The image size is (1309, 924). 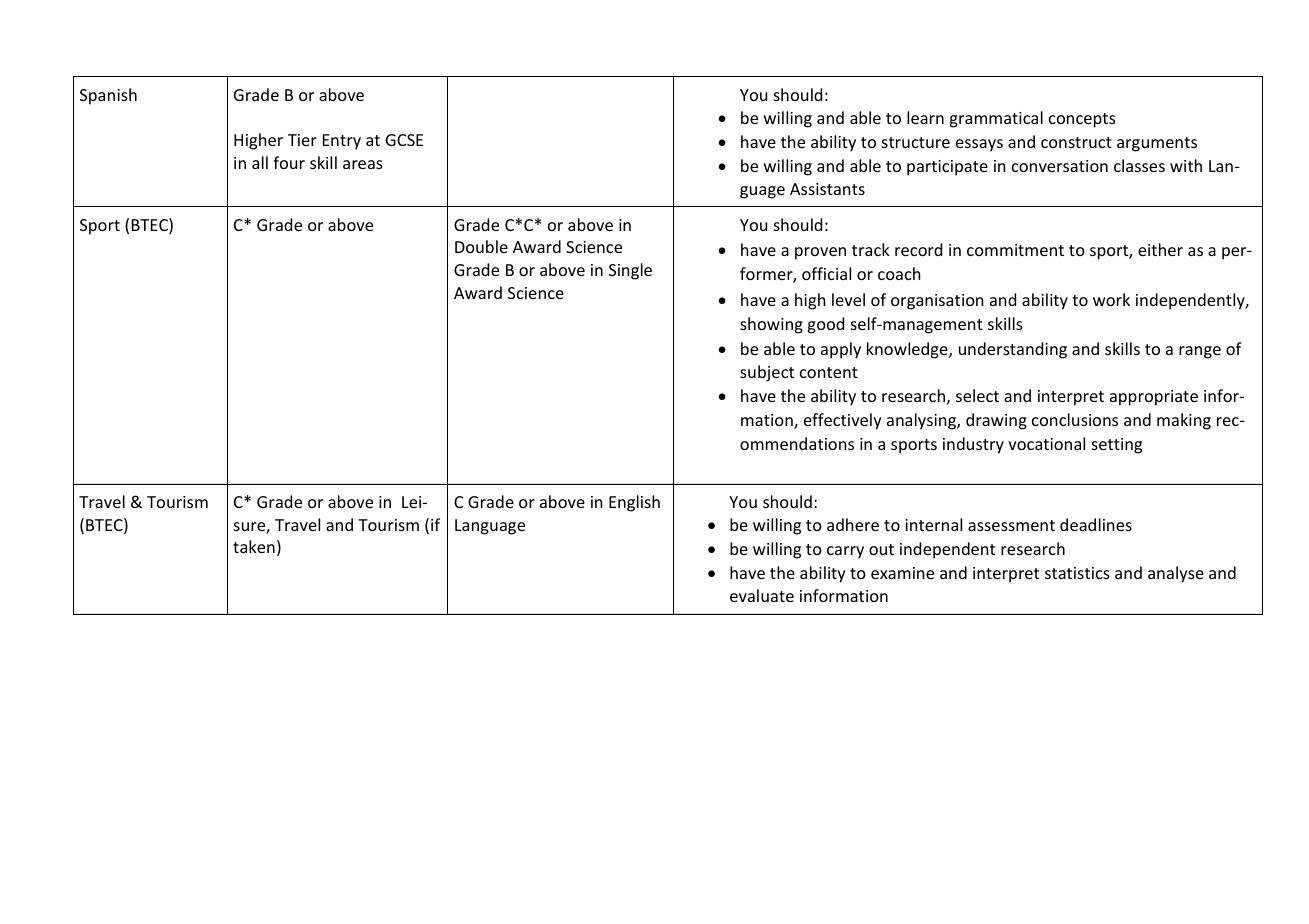 What do you see at coordinates (762, 595) in the page?
I see `evaluate` at bounding box center [762, 595].
